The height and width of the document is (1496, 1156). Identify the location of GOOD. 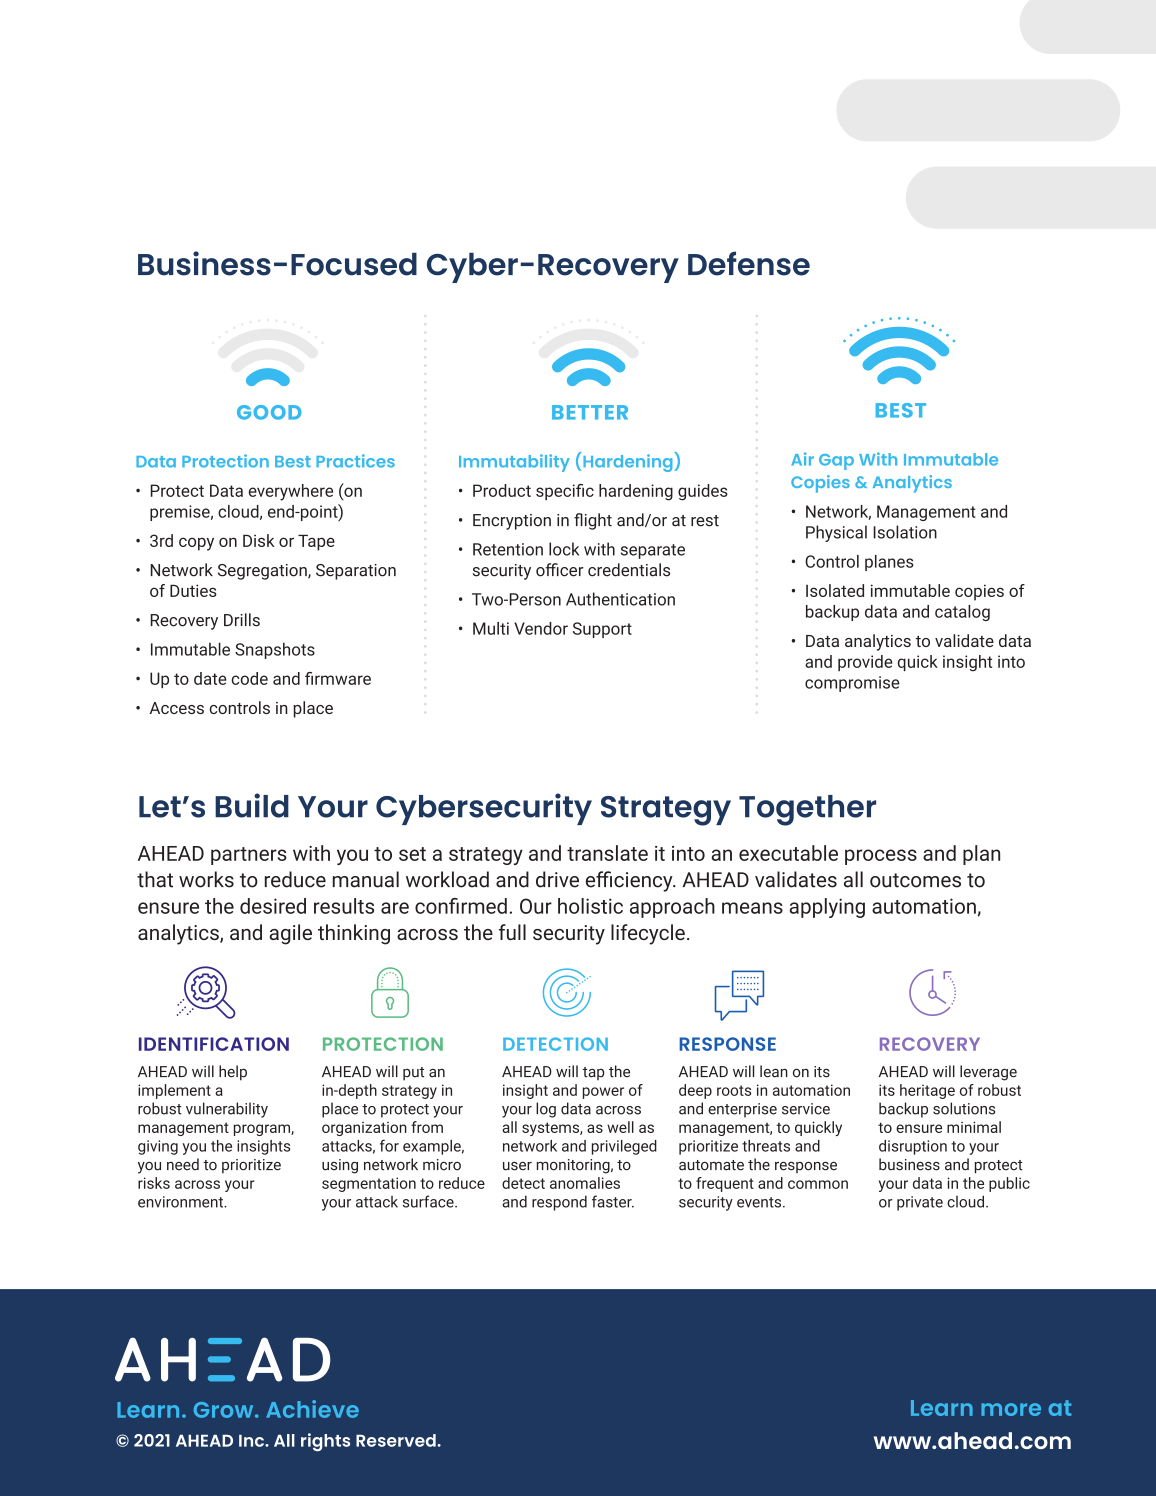
(269, 412).
